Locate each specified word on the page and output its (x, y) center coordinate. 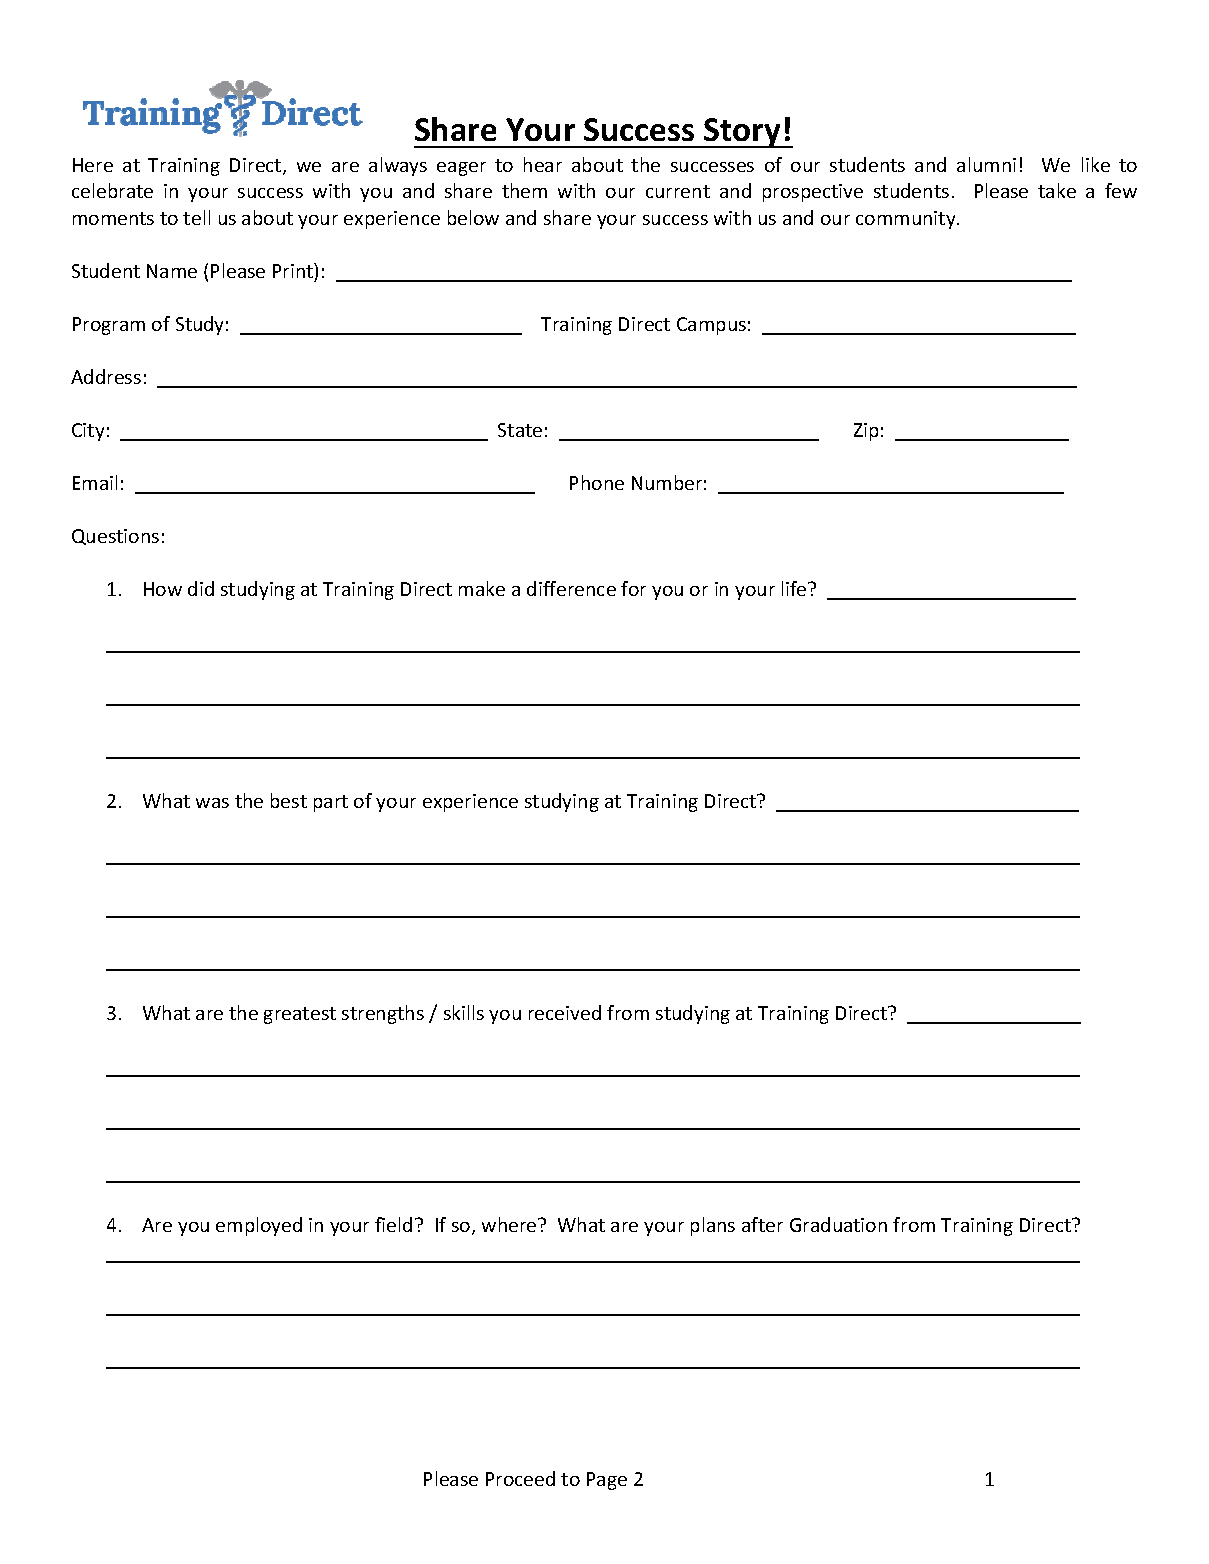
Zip (866, 432)
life (795, 588)
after (762, 1224)
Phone (597, 482)
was (212, 803)
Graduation (838, 1224)
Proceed (520, 1478)
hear (543, 164)
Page (607, 1481)
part (331, 803)
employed (259, 1226)
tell (196, 217)
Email (95, 482)
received (565, 1012)
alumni (986, 164)
